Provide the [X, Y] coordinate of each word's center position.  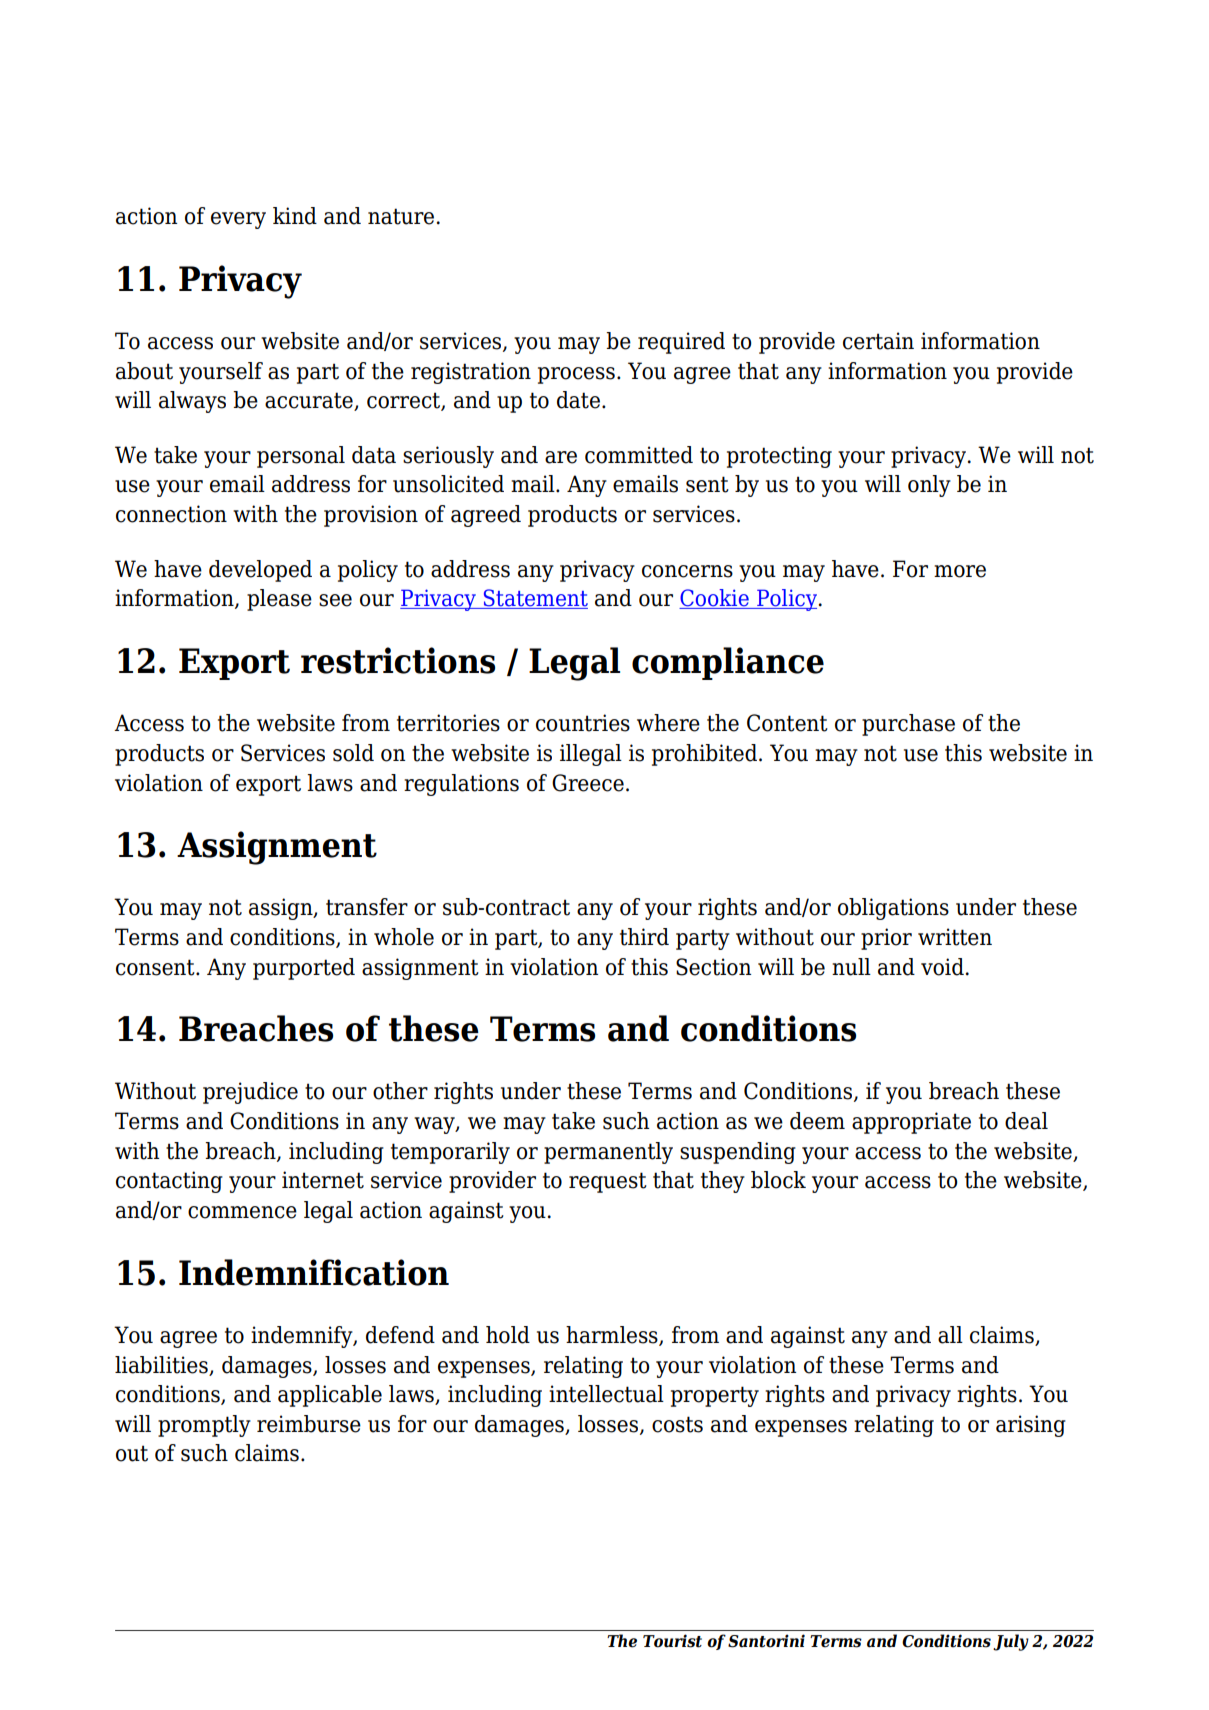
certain [878, 341]
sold [353, 753]
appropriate [911, 1123]
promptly [204, 1426]
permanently [608, 1153]
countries [583, 723]
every [238, 220]
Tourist [672, 1641]
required [681, 343]
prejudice [250, 1093]
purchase [908, 725]
